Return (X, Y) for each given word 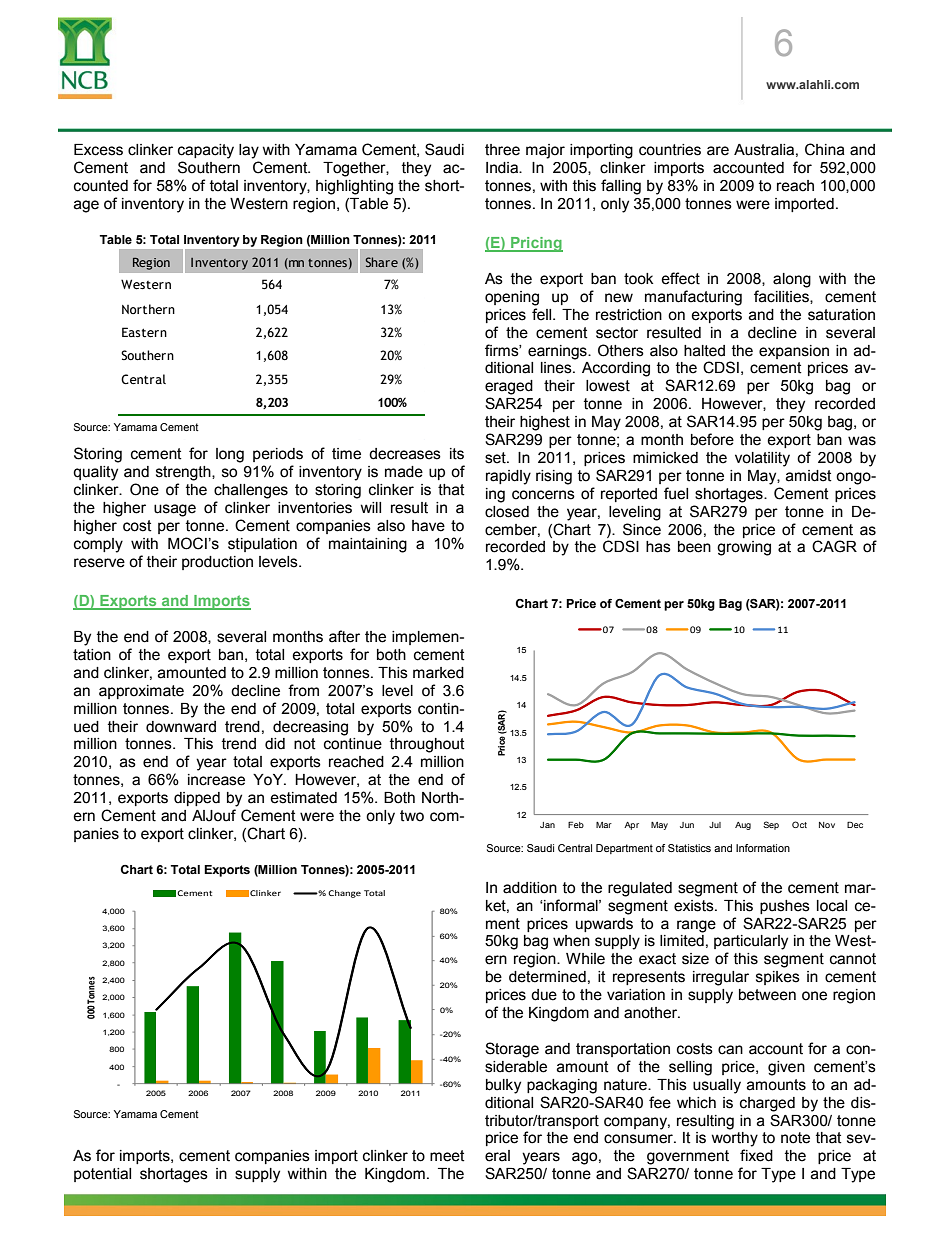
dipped (197, 799)
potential (102, 1175)
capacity (206, 151)
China (825, 149)
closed (507, 512)
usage (175, 510)
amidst (809, 476)
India (503, 168)
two (412, 816)
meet (447, 1156)
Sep (771, 825)
